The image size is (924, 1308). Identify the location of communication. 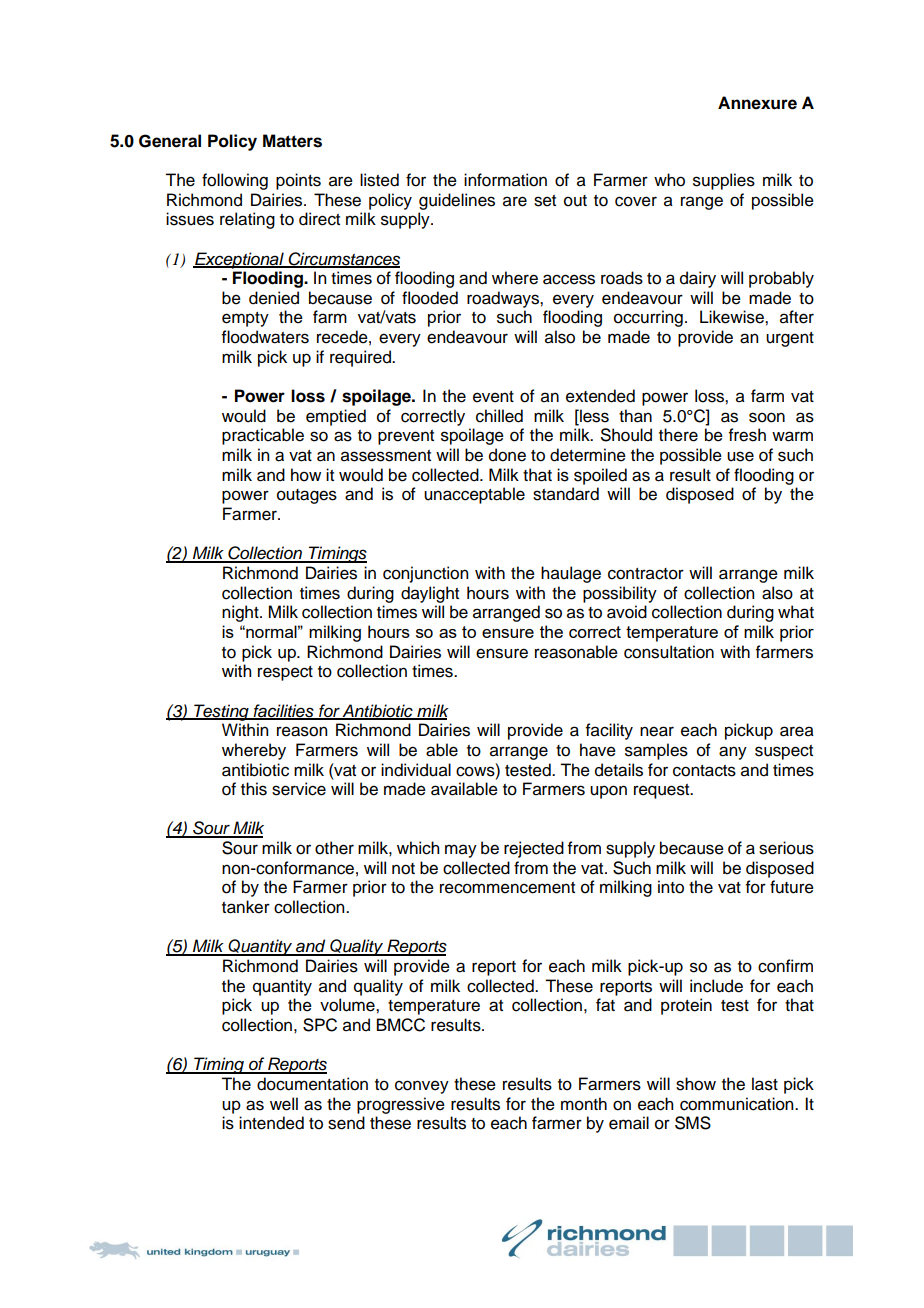
(738, 1104).
